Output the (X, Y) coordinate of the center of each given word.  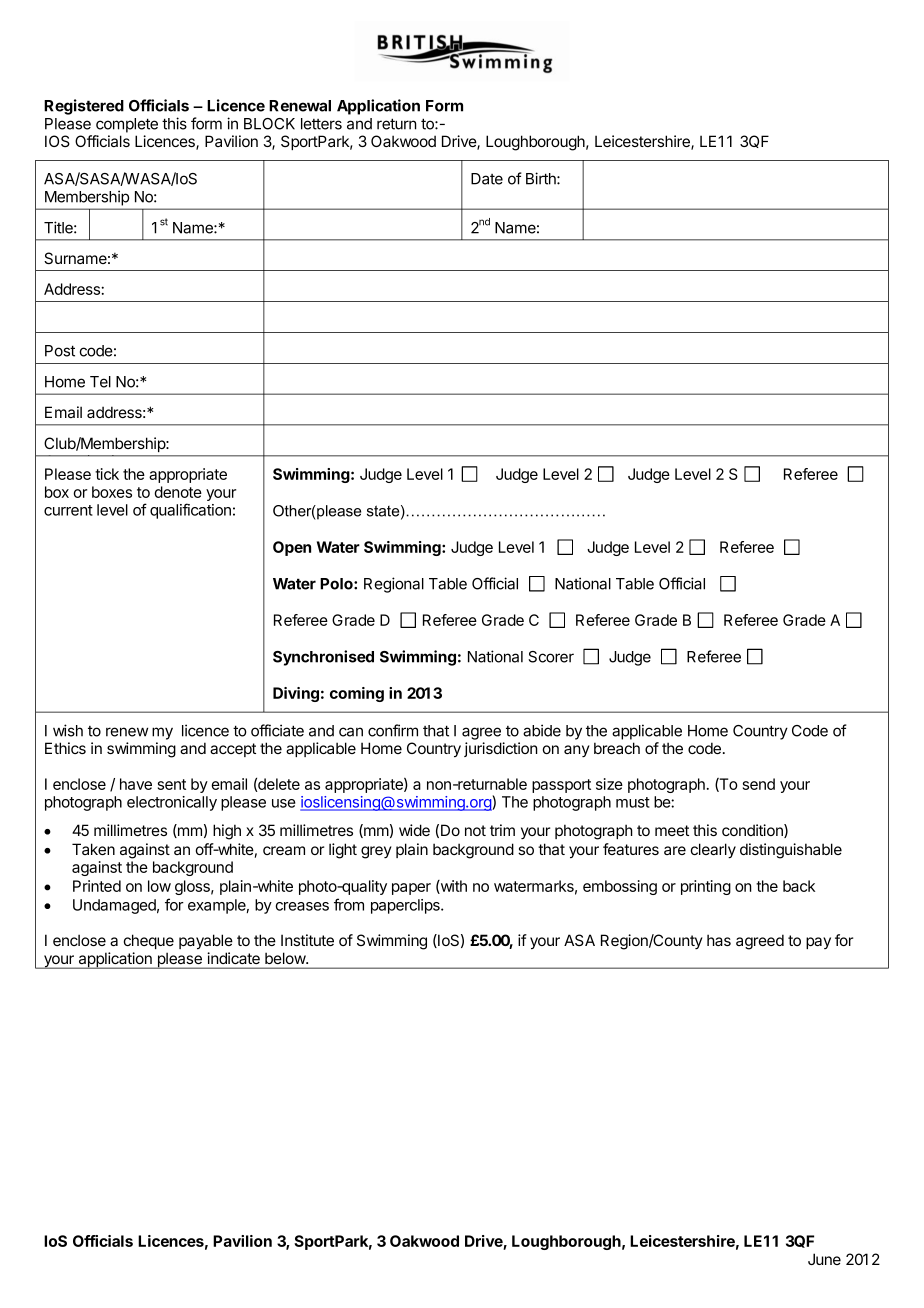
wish (68, 730)
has (719, 940)
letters (321, 124)
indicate (234, 958)
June (824, 1259)
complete (127, 125)
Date (487, 179)
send (759, 784)
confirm (393, 730)
